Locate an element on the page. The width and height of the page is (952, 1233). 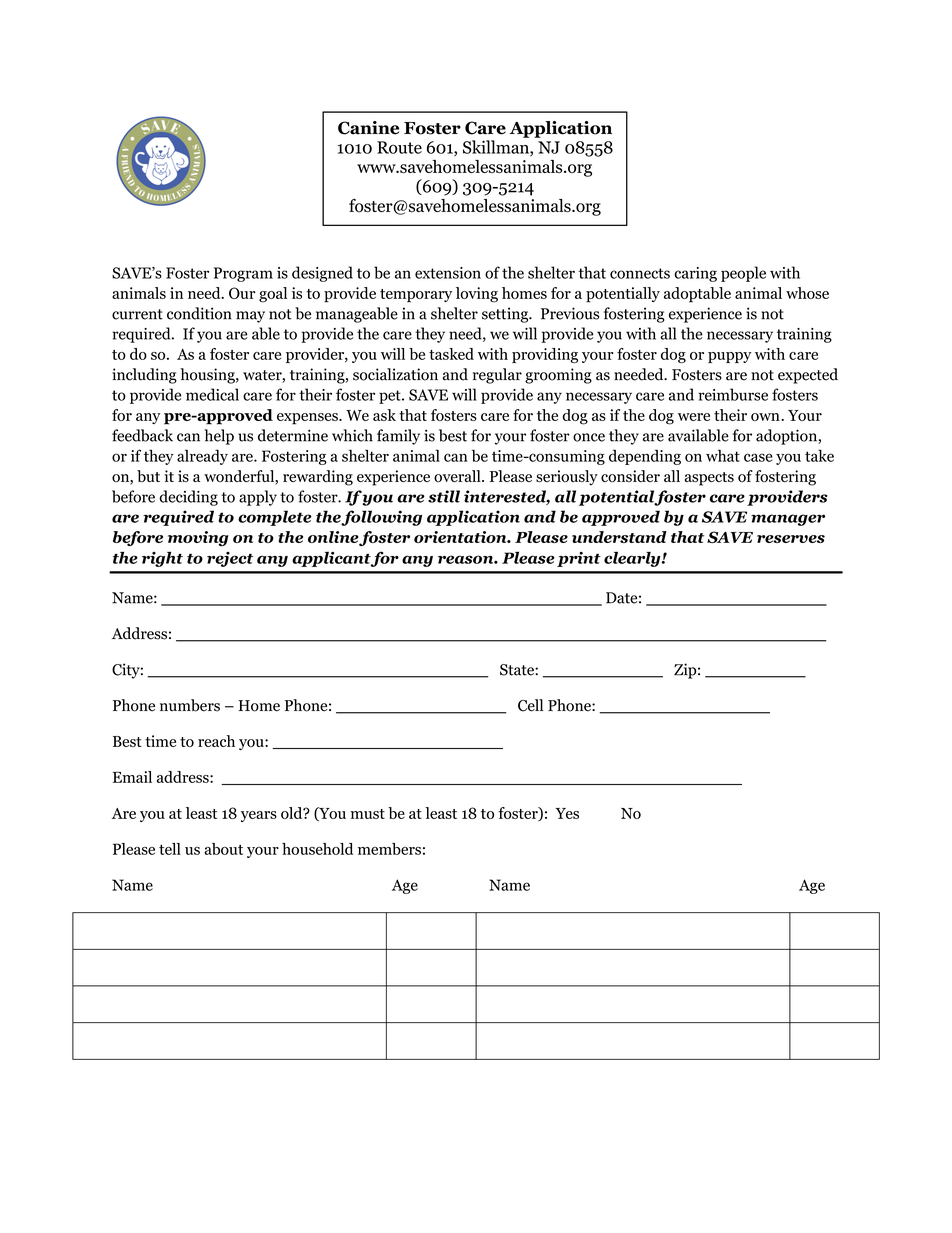
clearly is located at coordinates (633, 559).
